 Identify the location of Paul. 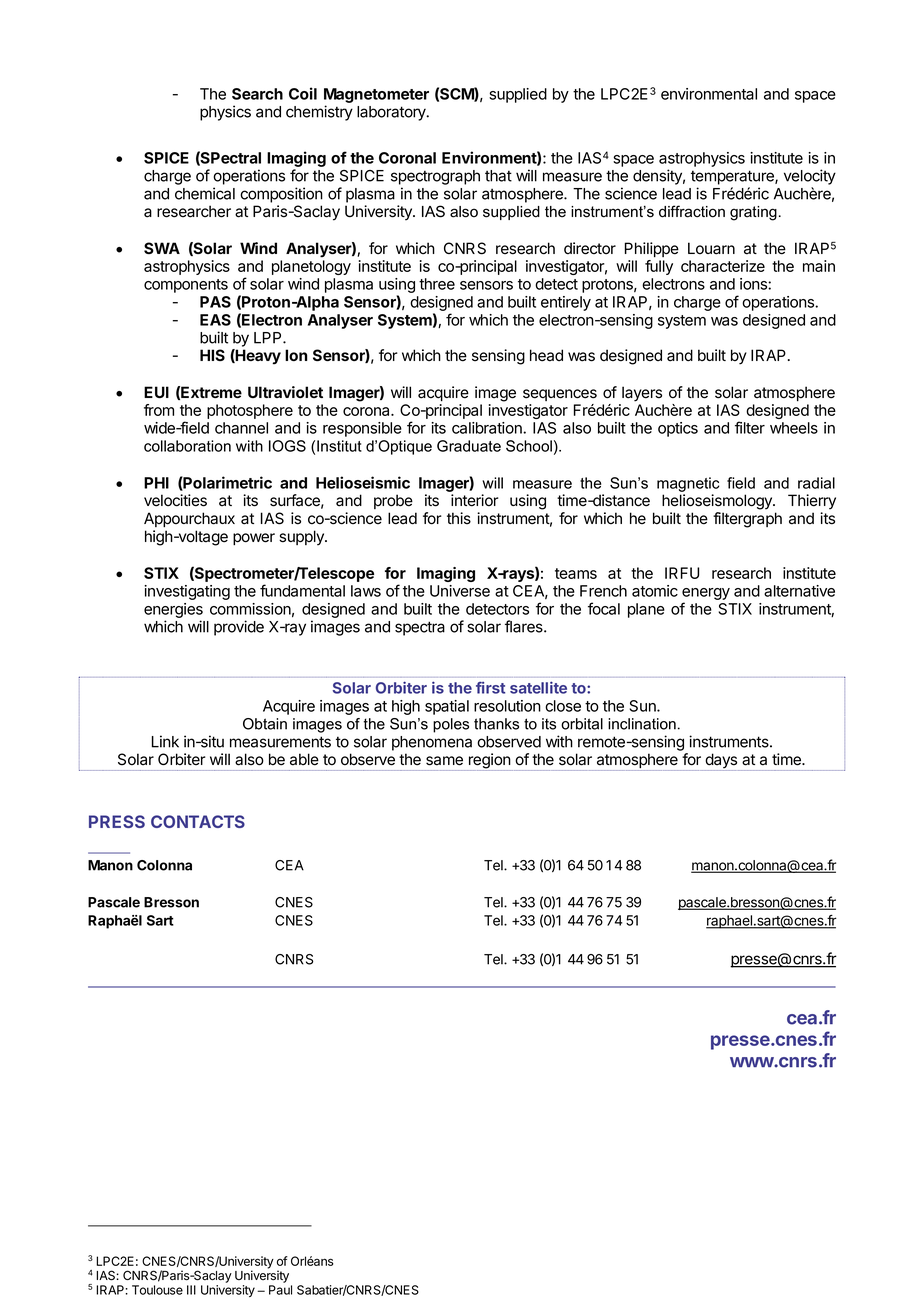
(280, 1290).
